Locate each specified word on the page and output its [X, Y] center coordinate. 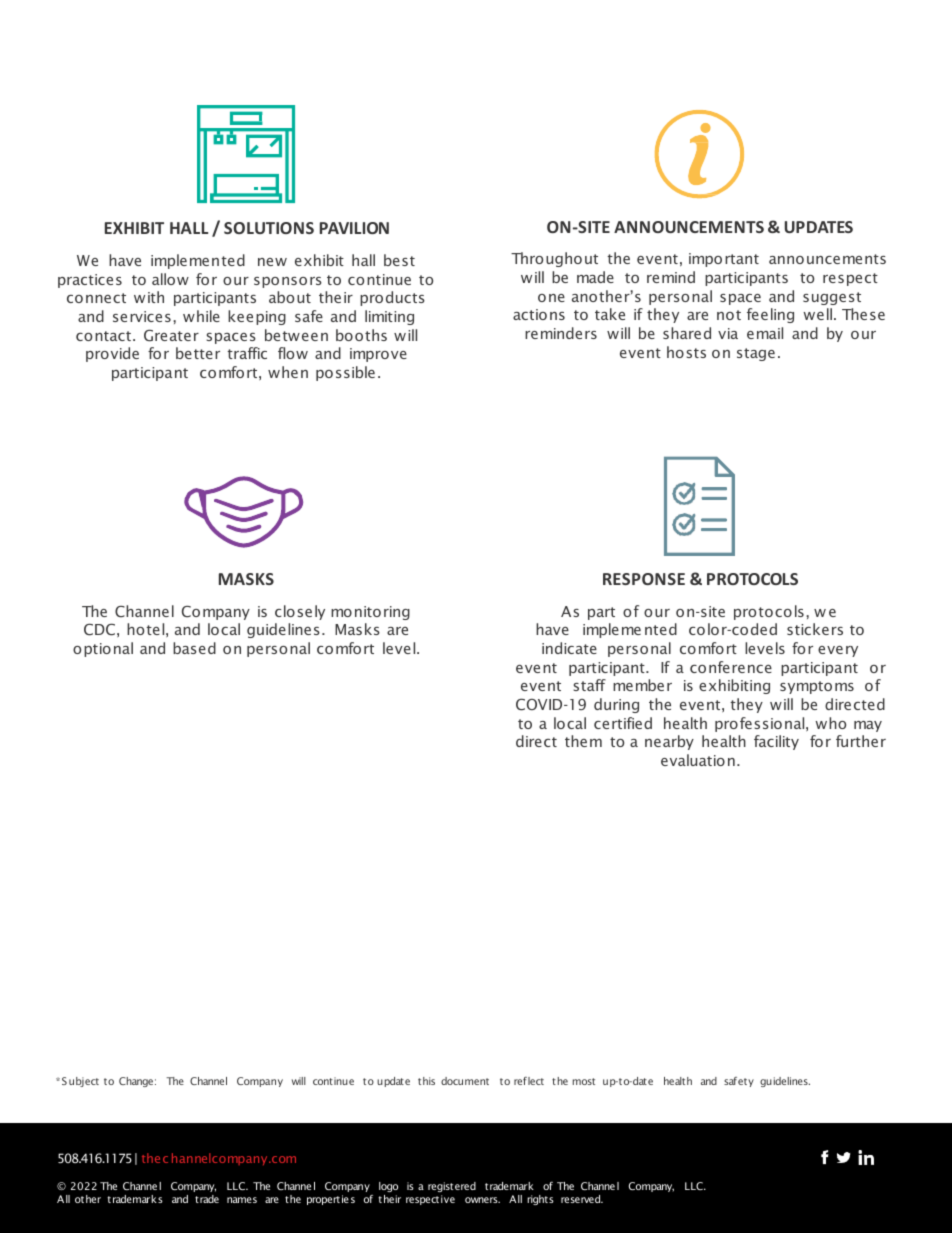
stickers [815, 629]
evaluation [698, 760]
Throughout [554, 259]
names [242, 1200]
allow [170, 279]
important [724, 260]
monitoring [370, 613]
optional [103, 649]
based [194, 648]
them [583, 741]
